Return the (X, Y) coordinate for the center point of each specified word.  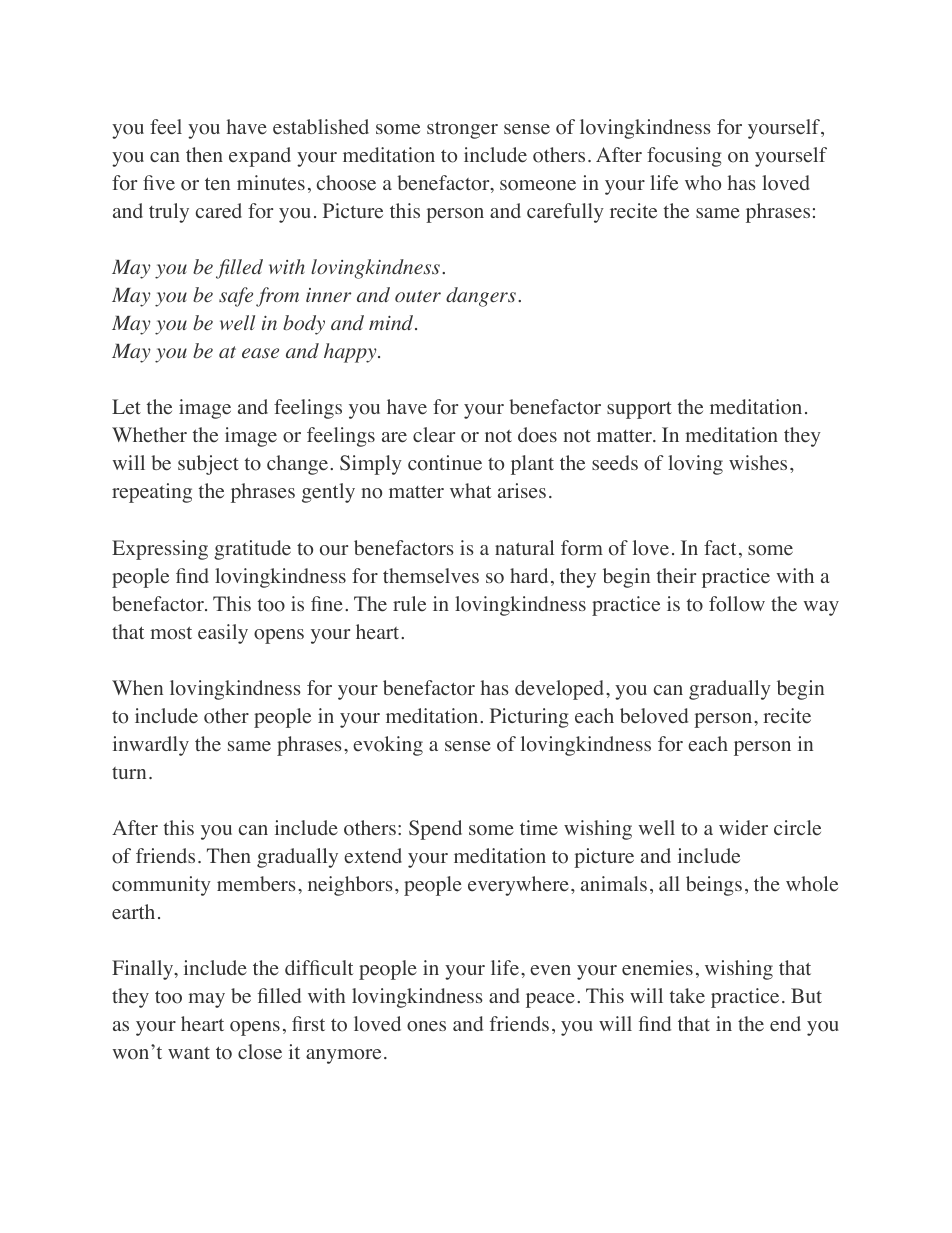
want (189, 1053)
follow (737, 604)
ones (426, 1026)
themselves (431, 576)
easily (223, 634)
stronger (462, 130)
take (687, 996)
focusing (684, 157)
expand (260, 157)
